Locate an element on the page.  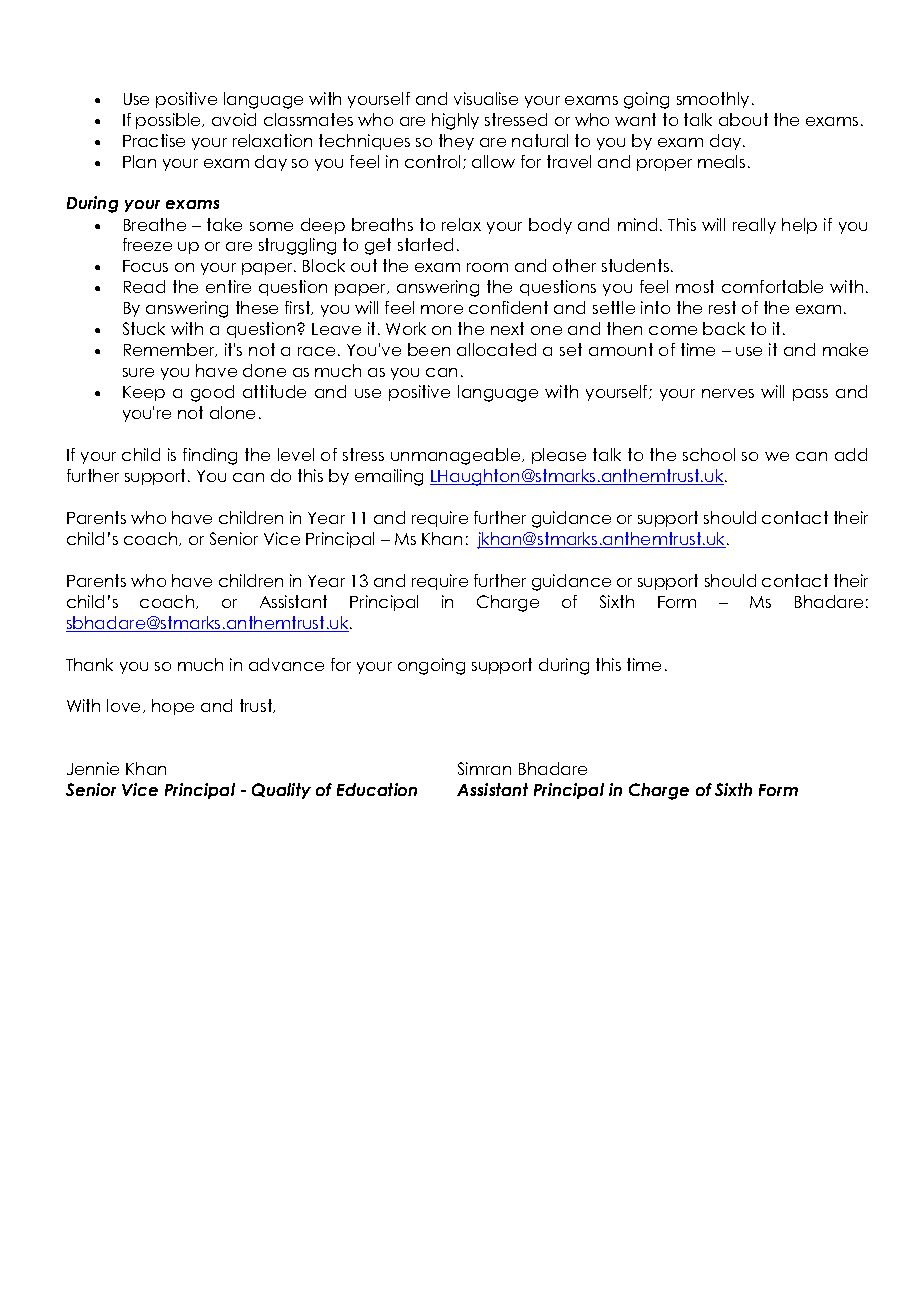
emailing is located at coordinates (389, 477).
